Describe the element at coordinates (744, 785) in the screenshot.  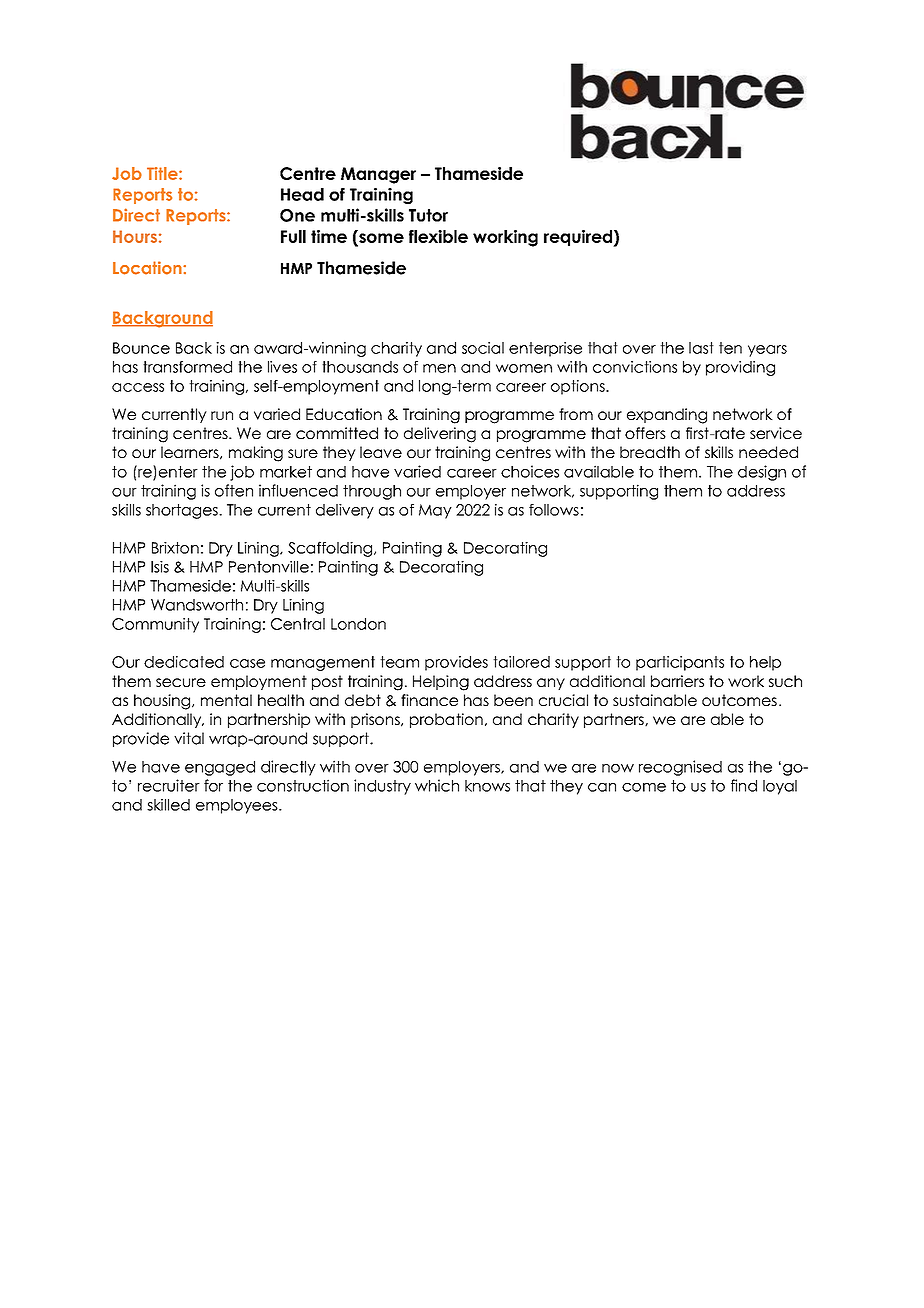
I see `find` at that location.
